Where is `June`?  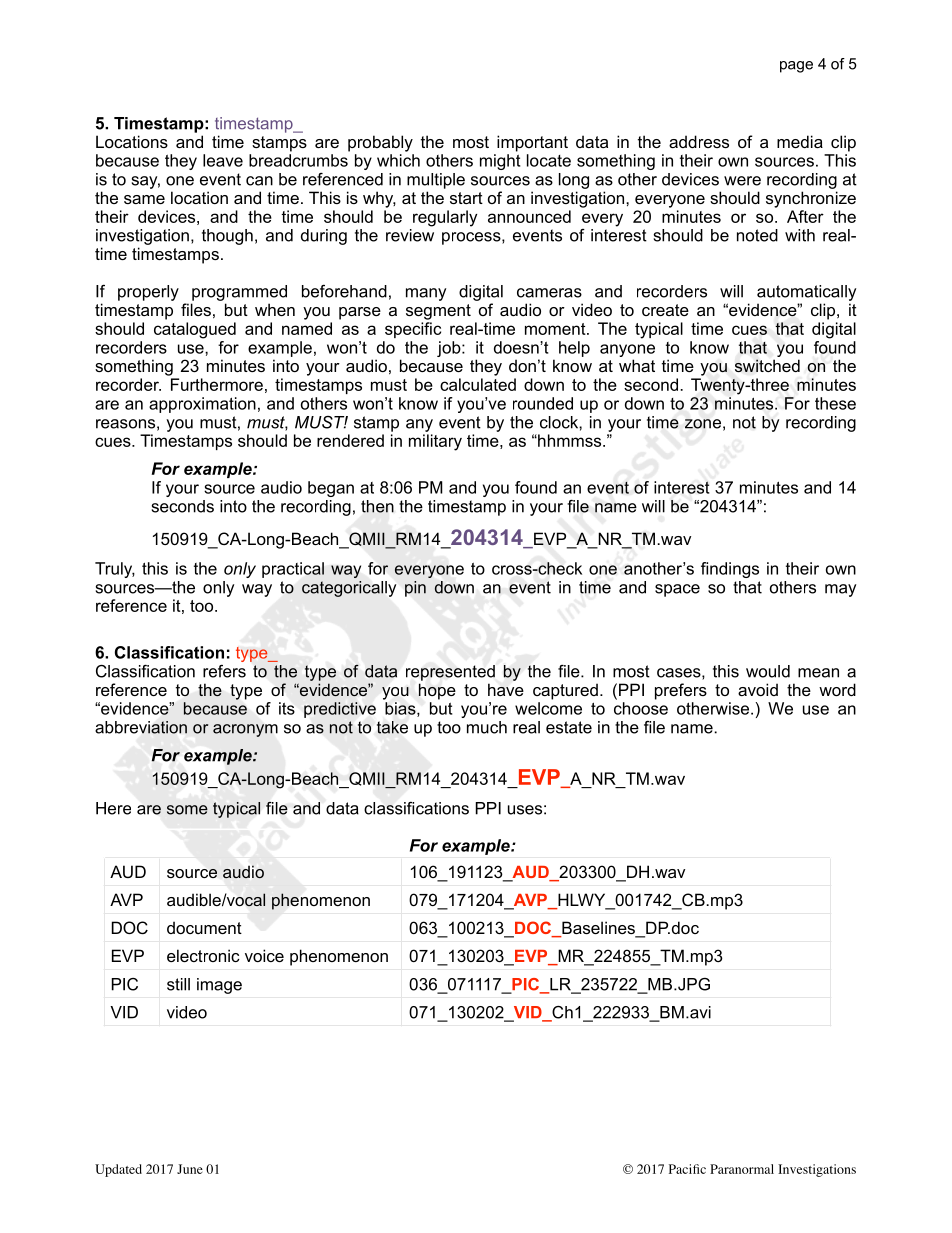 June is located at coordinates (190, 1169).
